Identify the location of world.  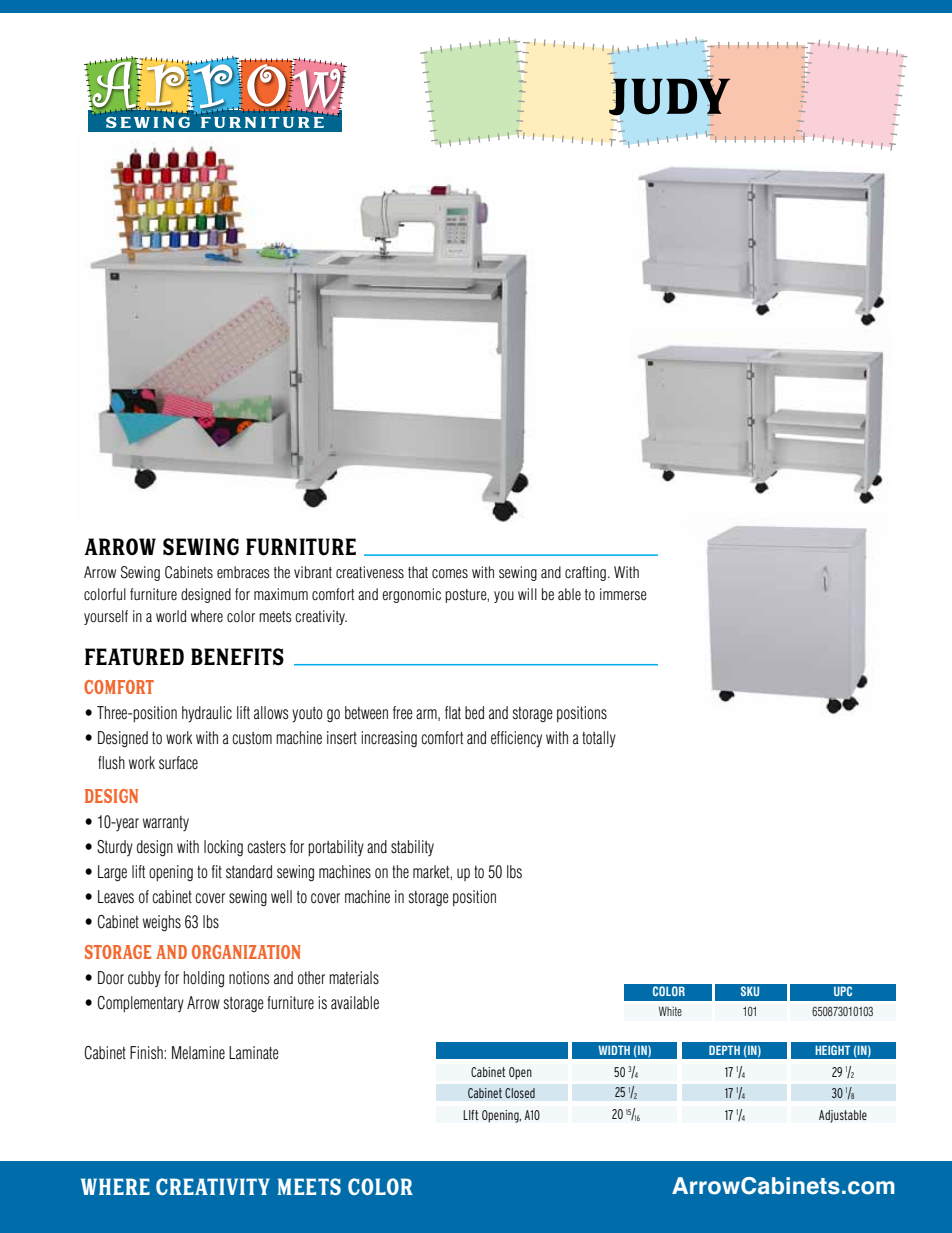
(171, 616).
